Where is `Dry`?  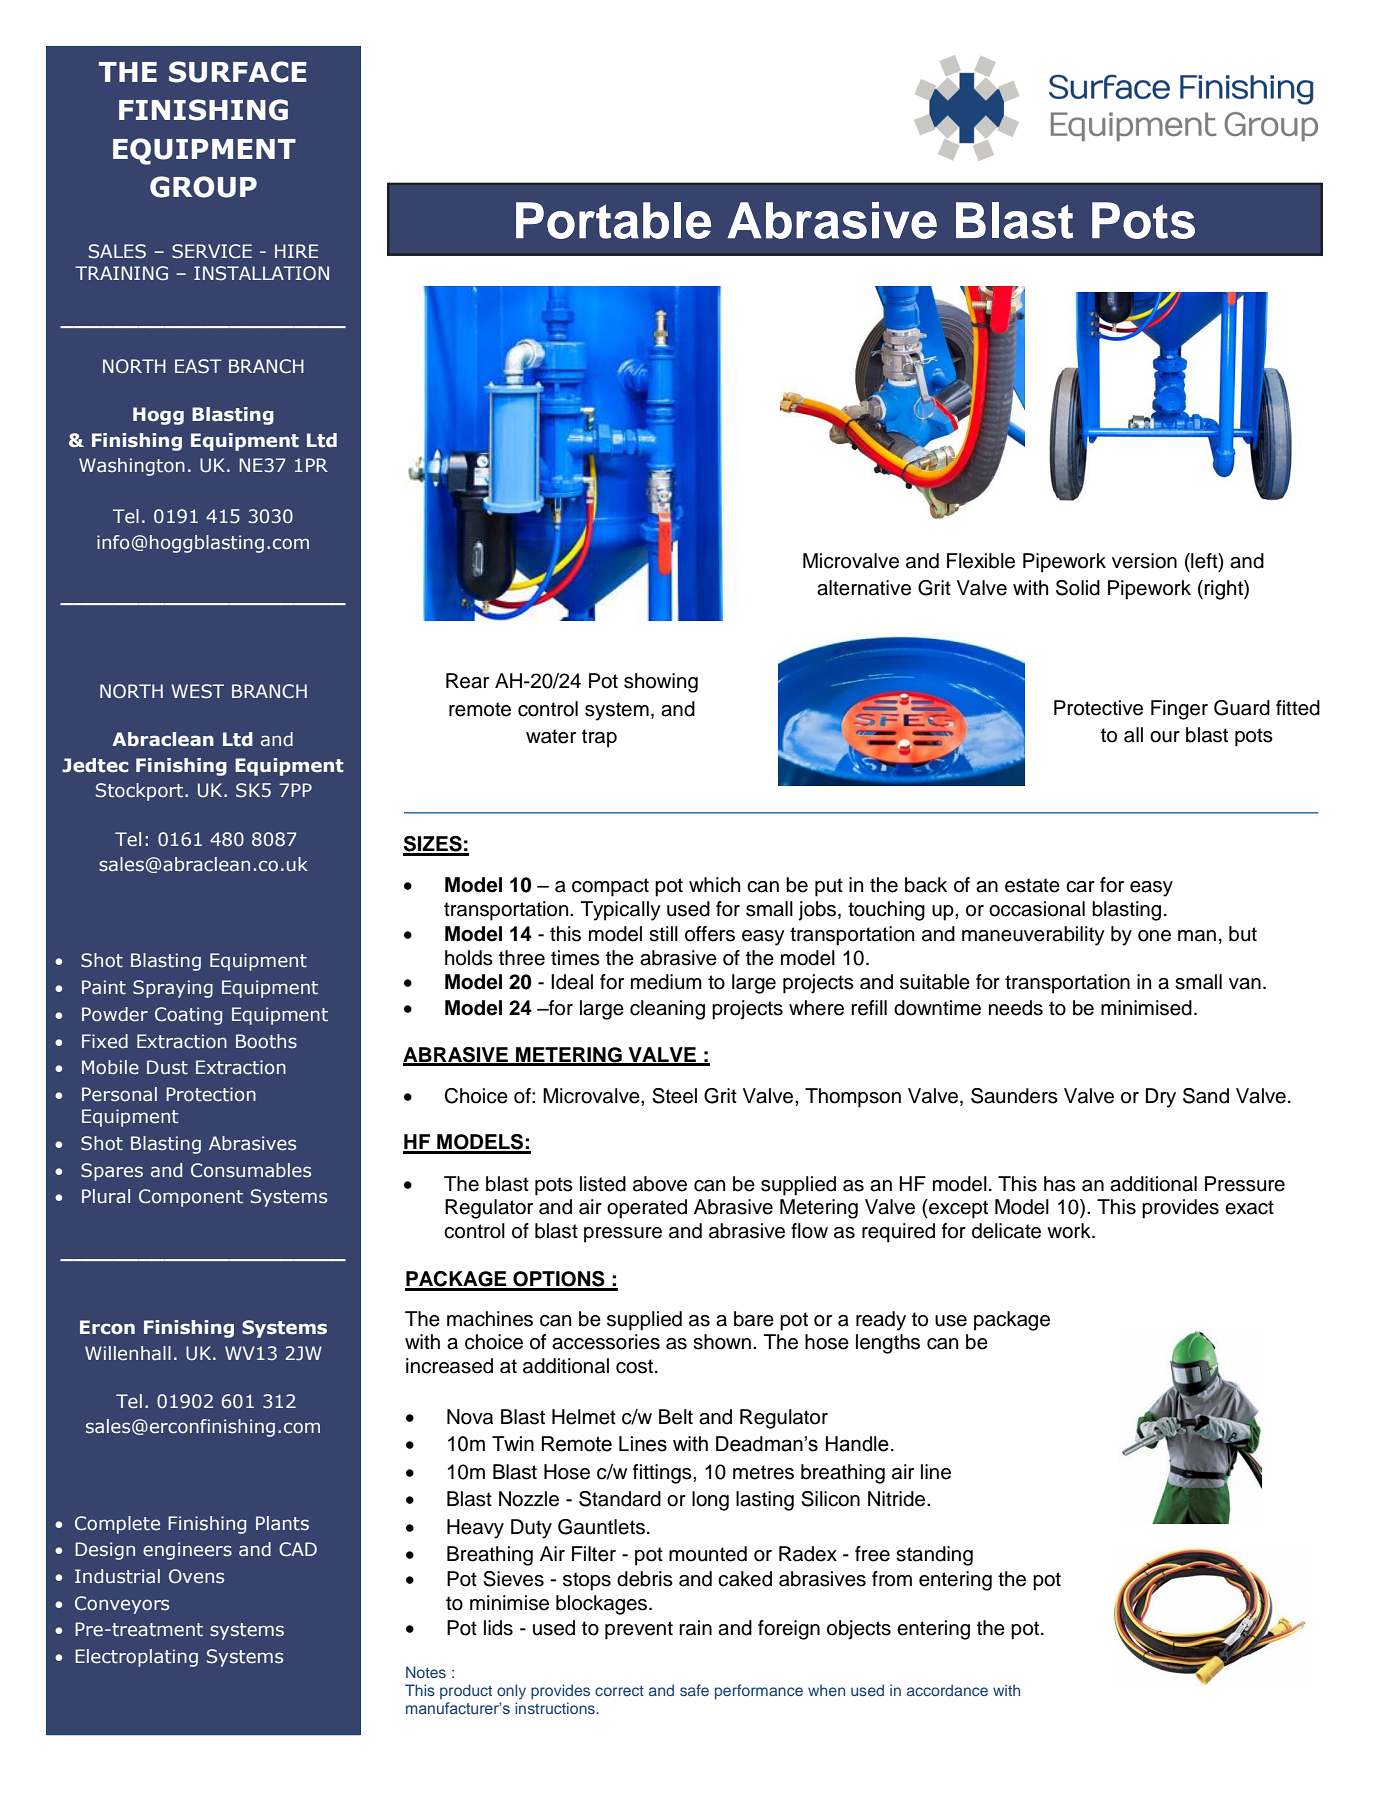 Dry is located at coordinates (1161, 1098).
